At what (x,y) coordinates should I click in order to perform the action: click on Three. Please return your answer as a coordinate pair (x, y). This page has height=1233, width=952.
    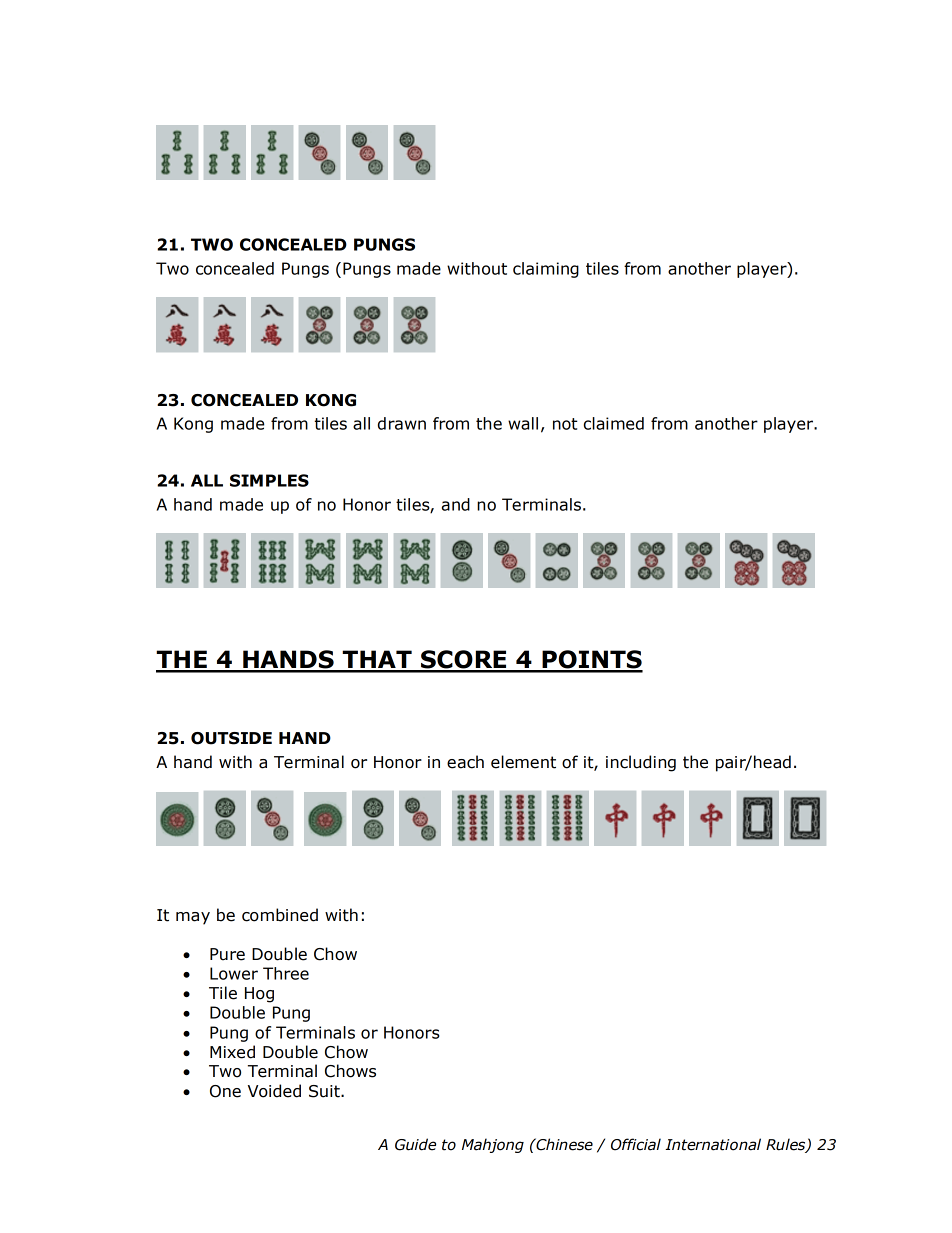
    Looking at the image, I should click on (286, 973).
